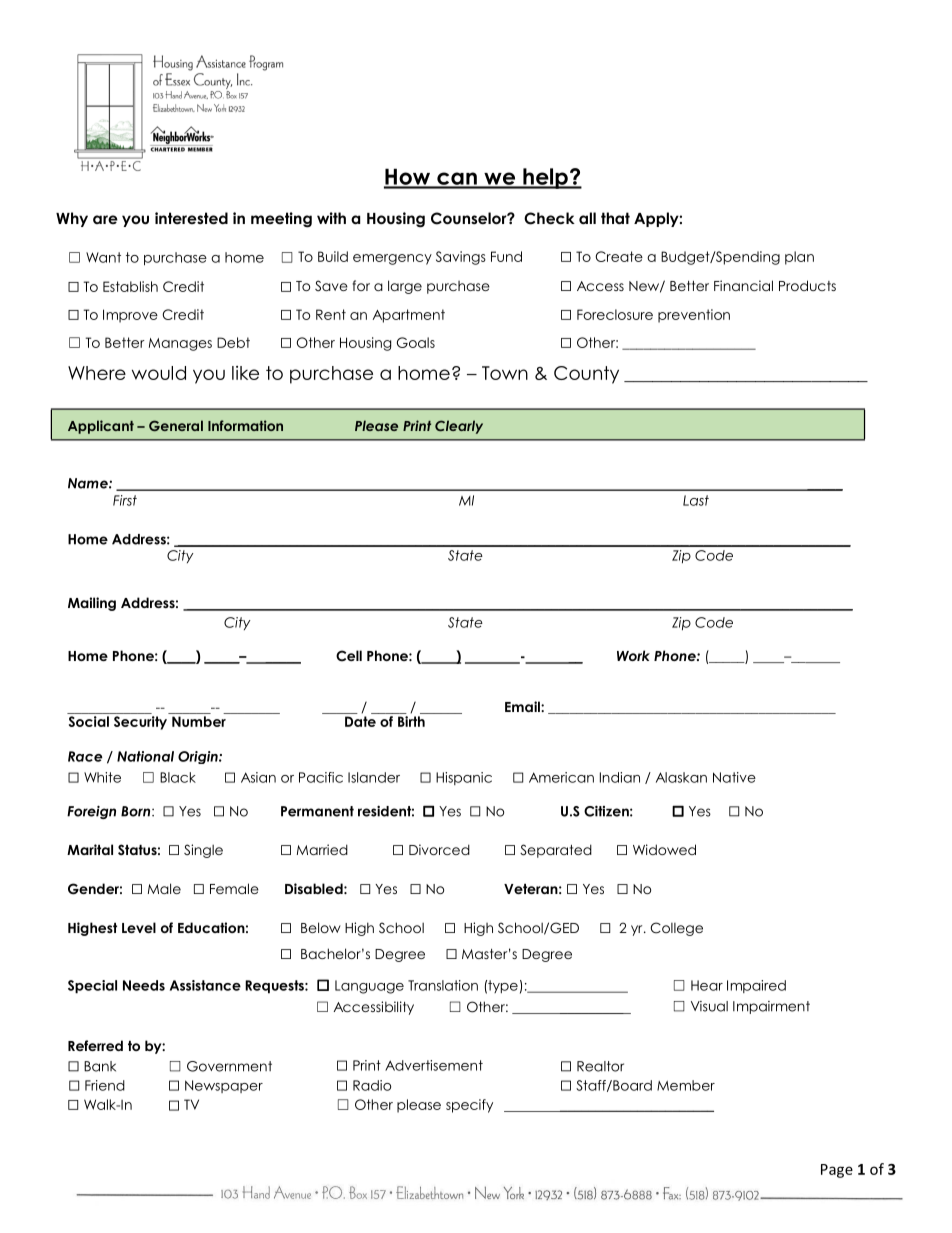 The image size is (952, 1233). Describe the element at coordinates (224, 1086) in the document. I see `Newspaper` at that location.
